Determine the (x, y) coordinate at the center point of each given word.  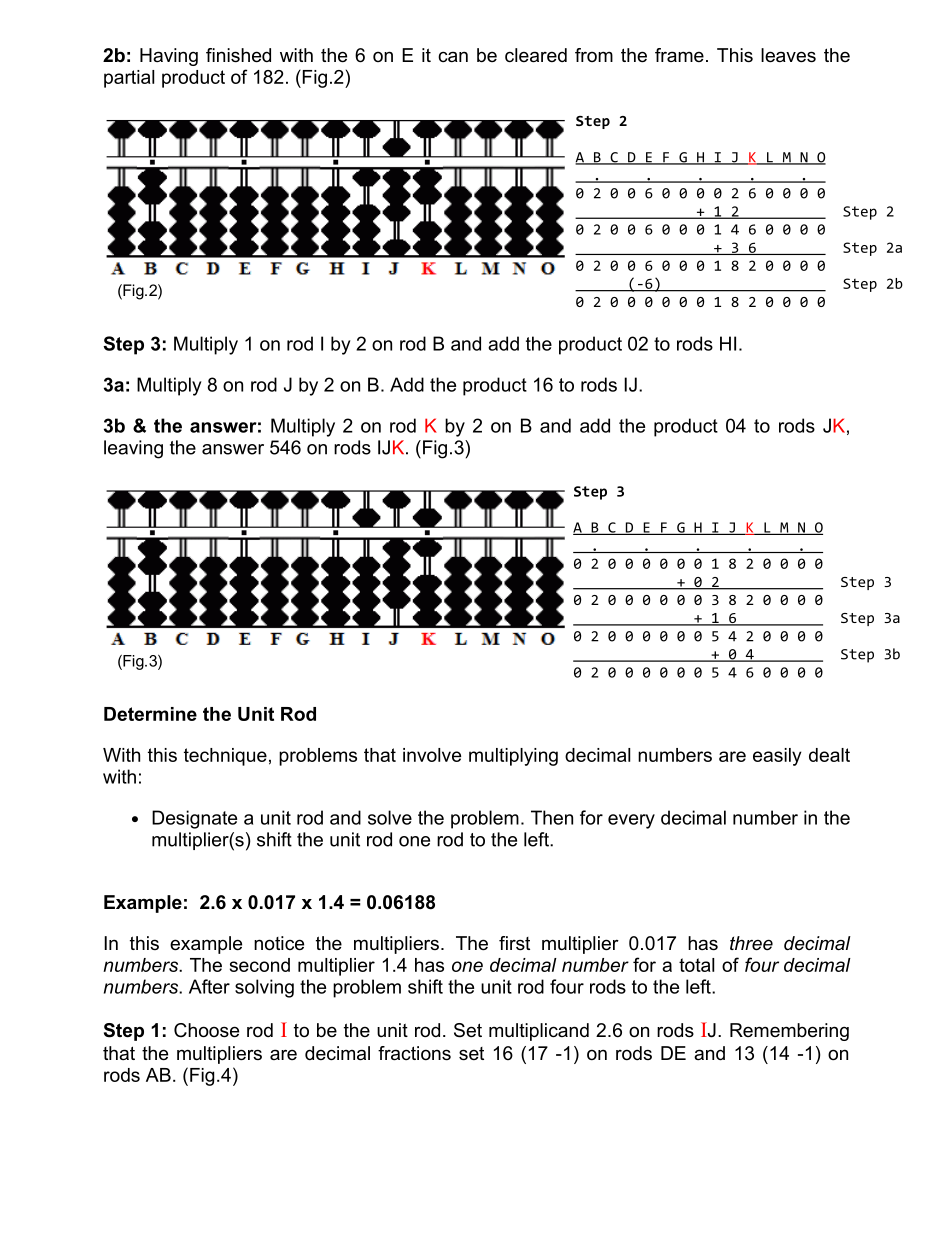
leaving (133, 449)
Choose (206, 1030)
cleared (536, 55)
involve (432, 755)
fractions (414, 1053)
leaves (788, 55)
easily (777, 757)
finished (238, 55)
